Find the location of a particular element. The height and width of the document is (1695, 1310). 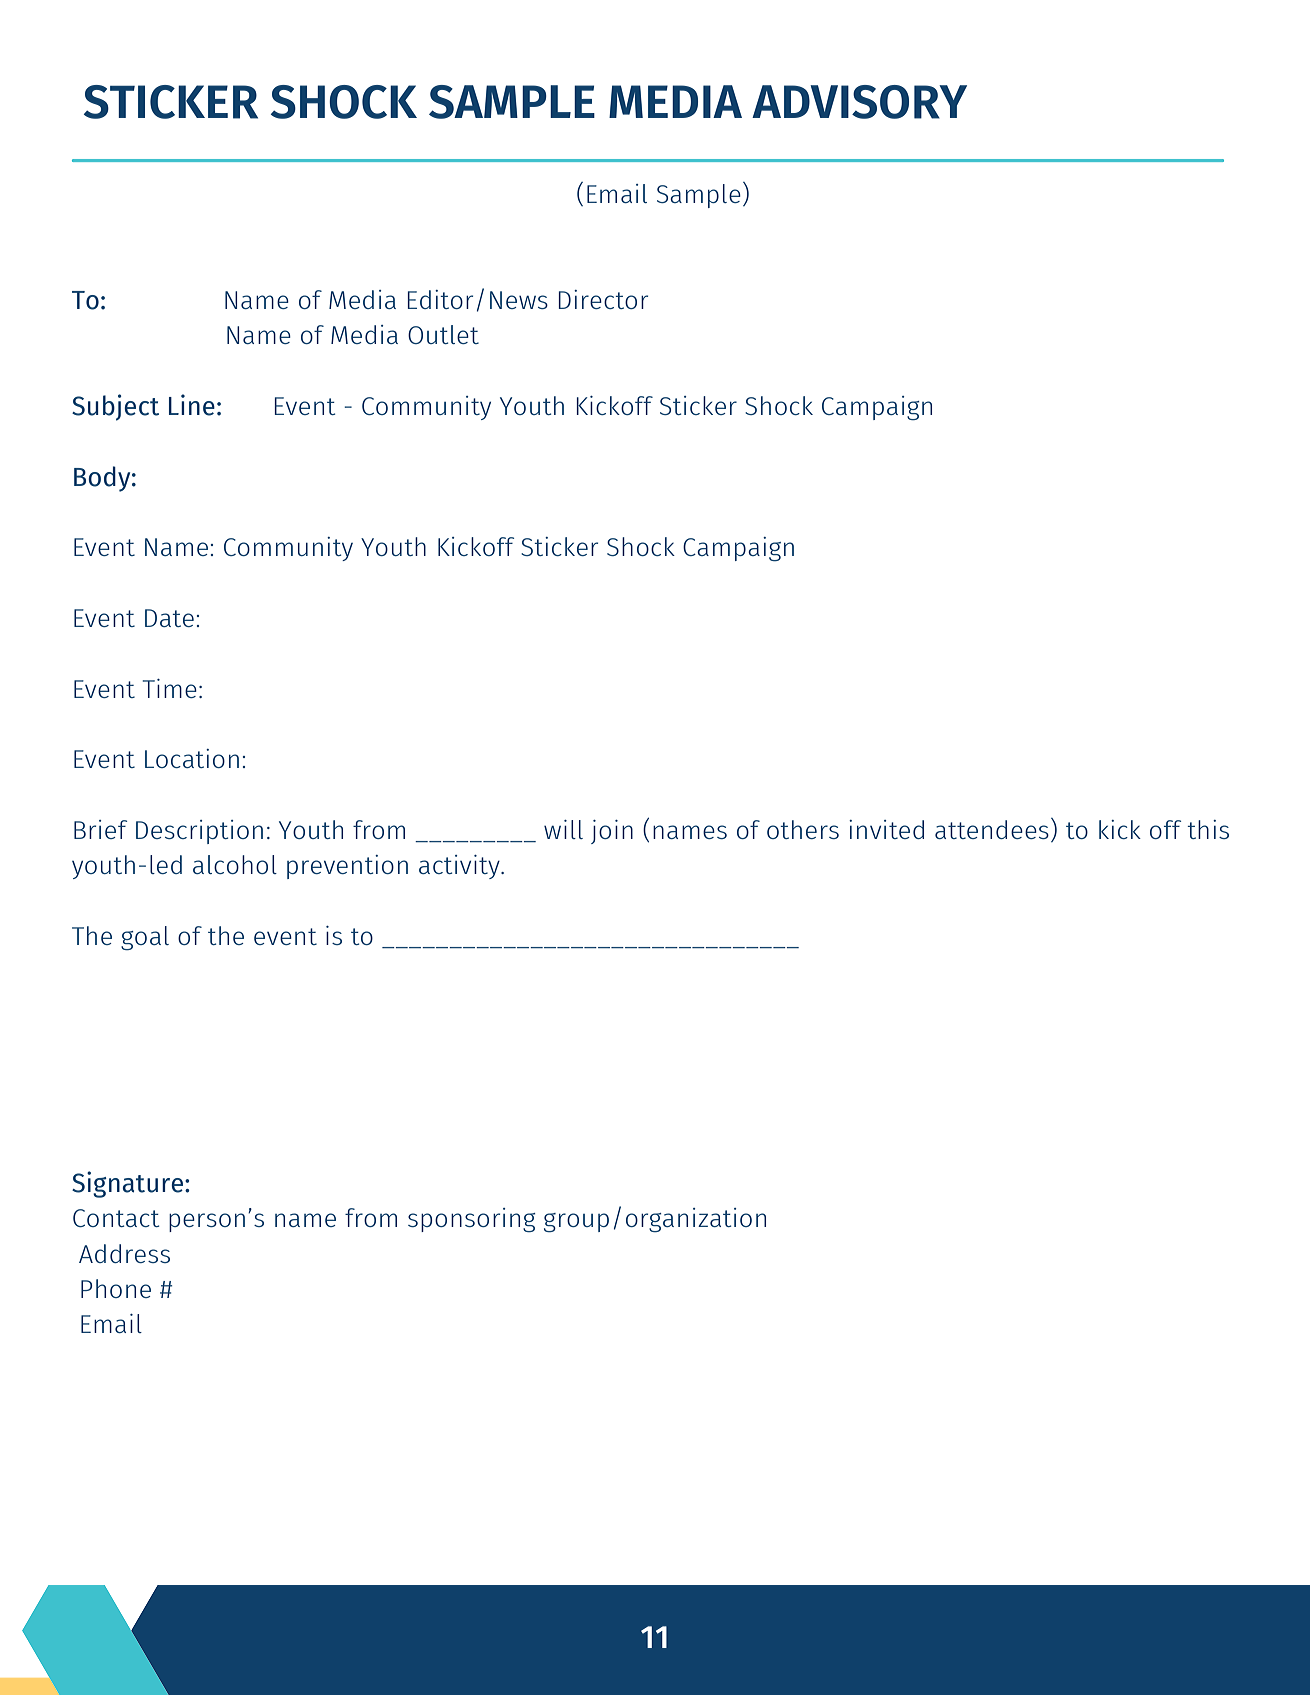

Outlet is located at coordinates (443, 334).
